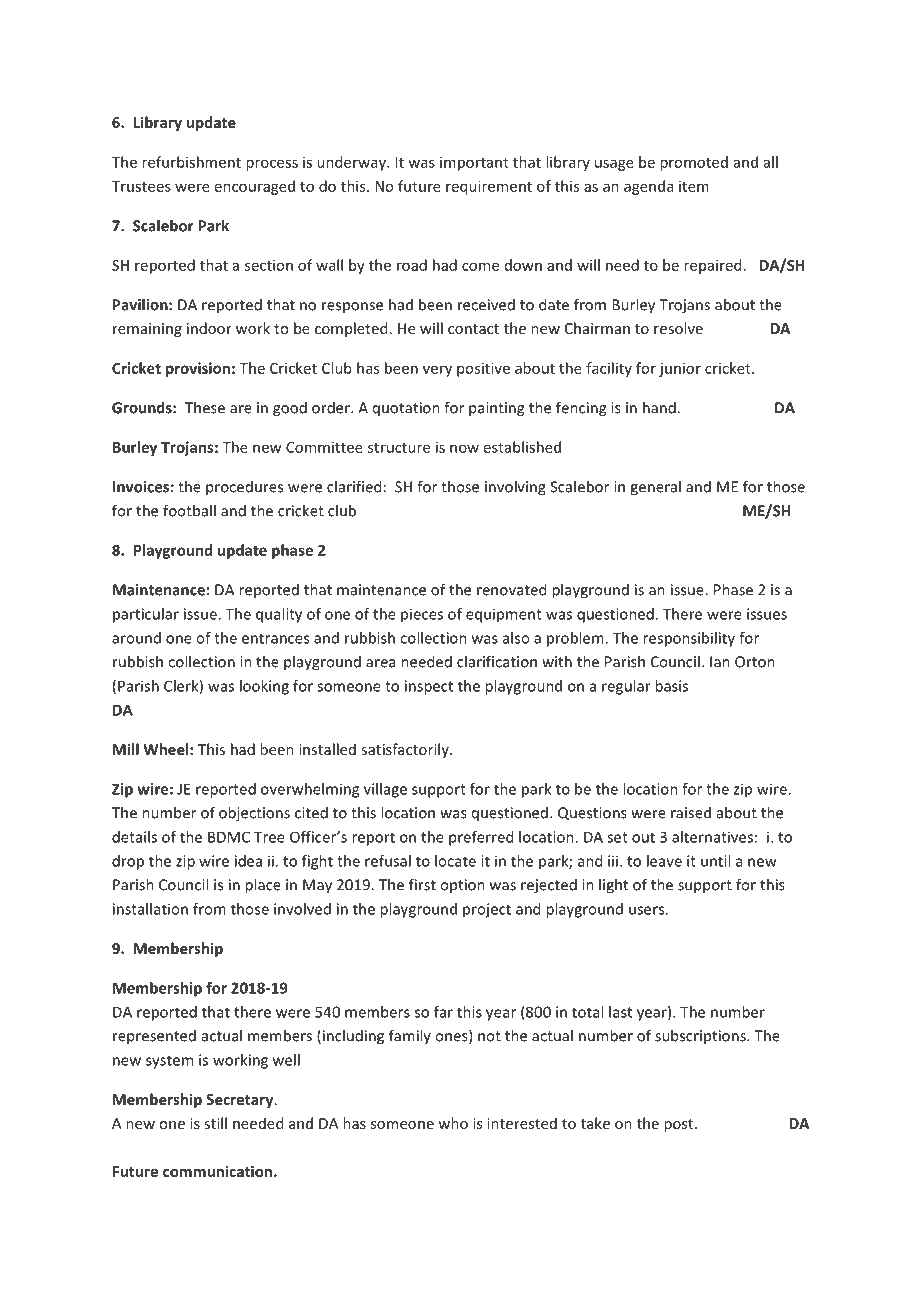  Describe the element at coordinates (489, 187) in the document. I see `requirement` at that location.
